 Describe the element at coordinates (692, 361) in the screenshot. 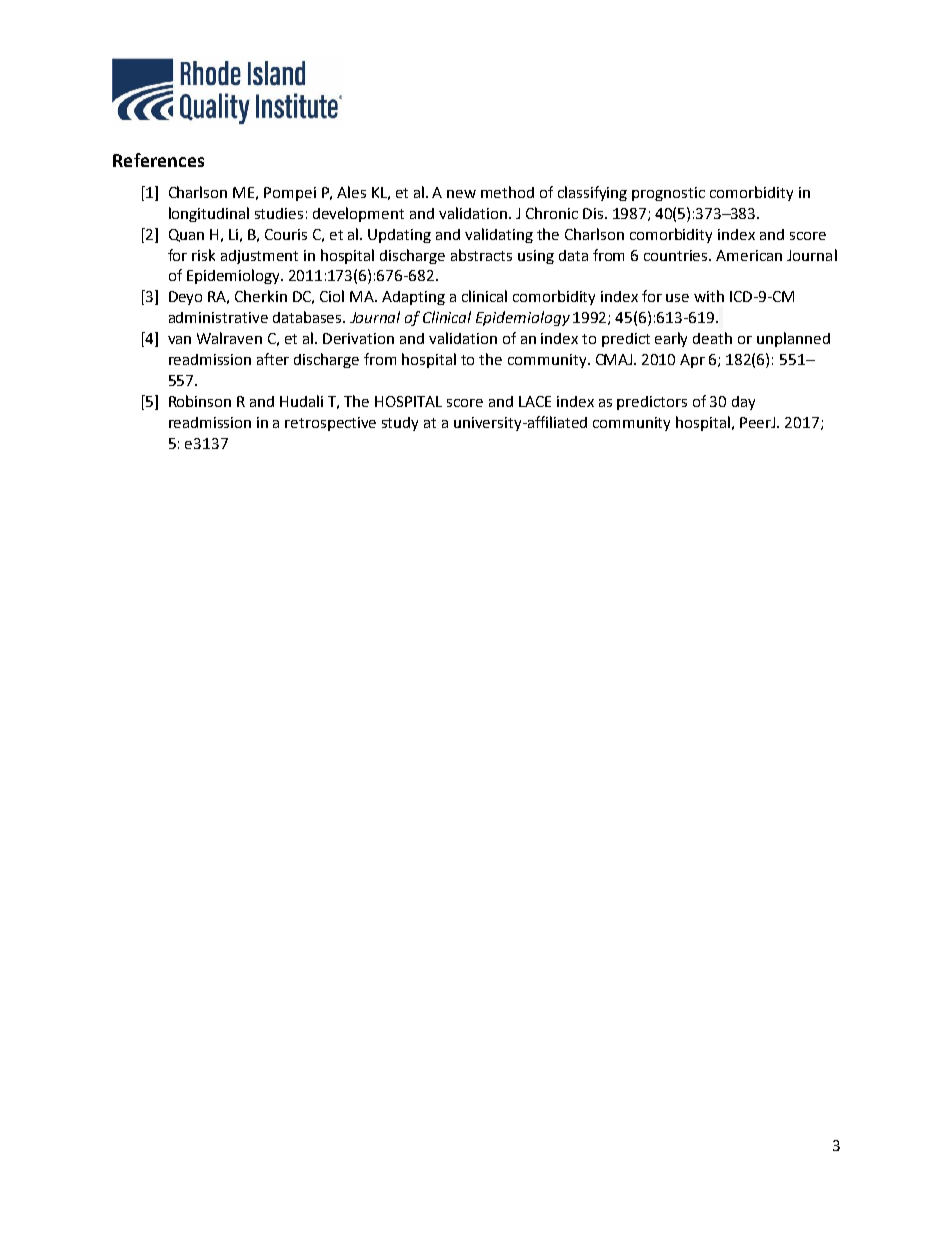

I see `Apr` at that location.
